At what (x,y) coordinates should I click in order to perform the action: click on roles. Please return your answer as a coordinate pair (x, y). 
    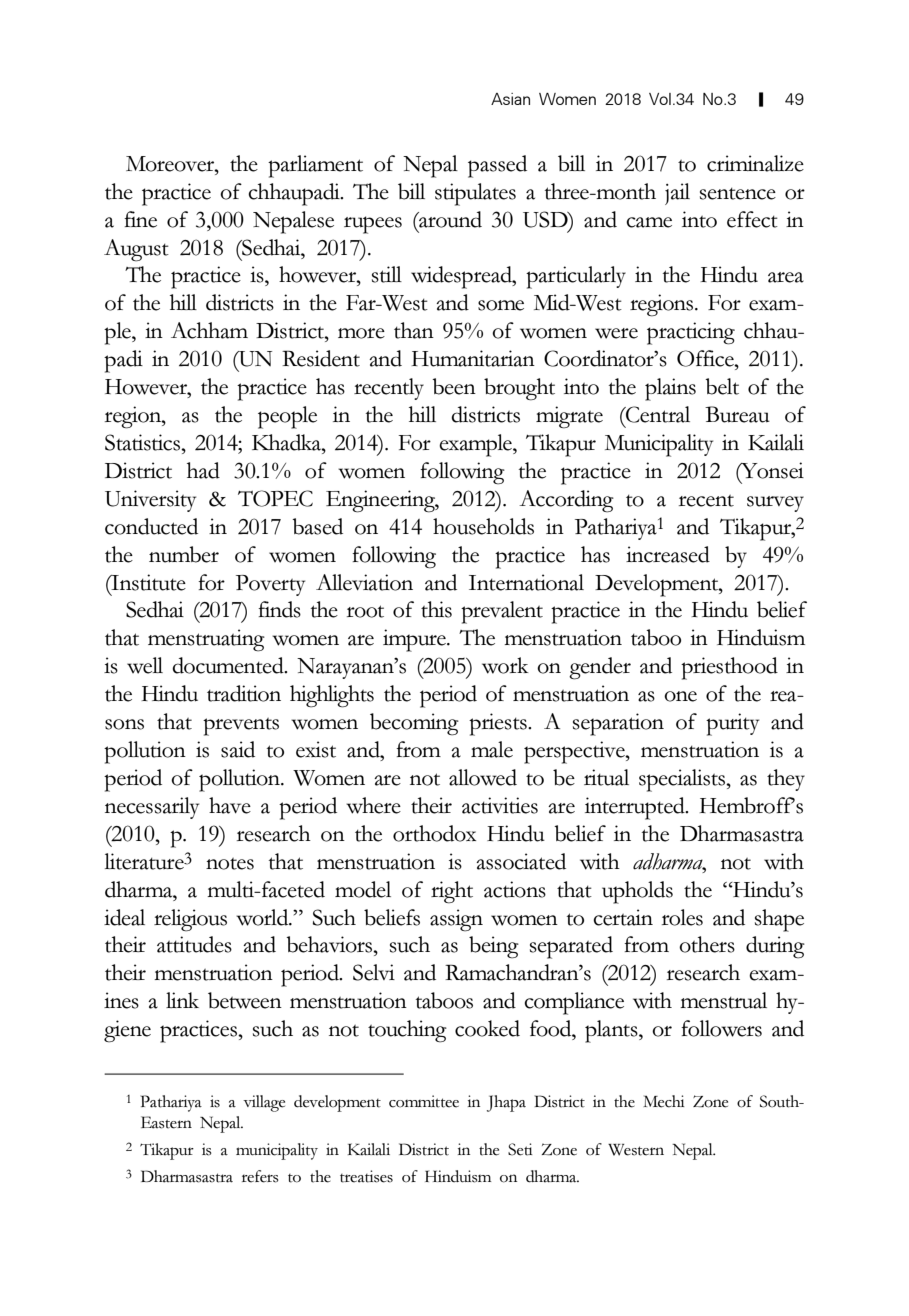
    Looking at the image, I should click on (682, 917).
